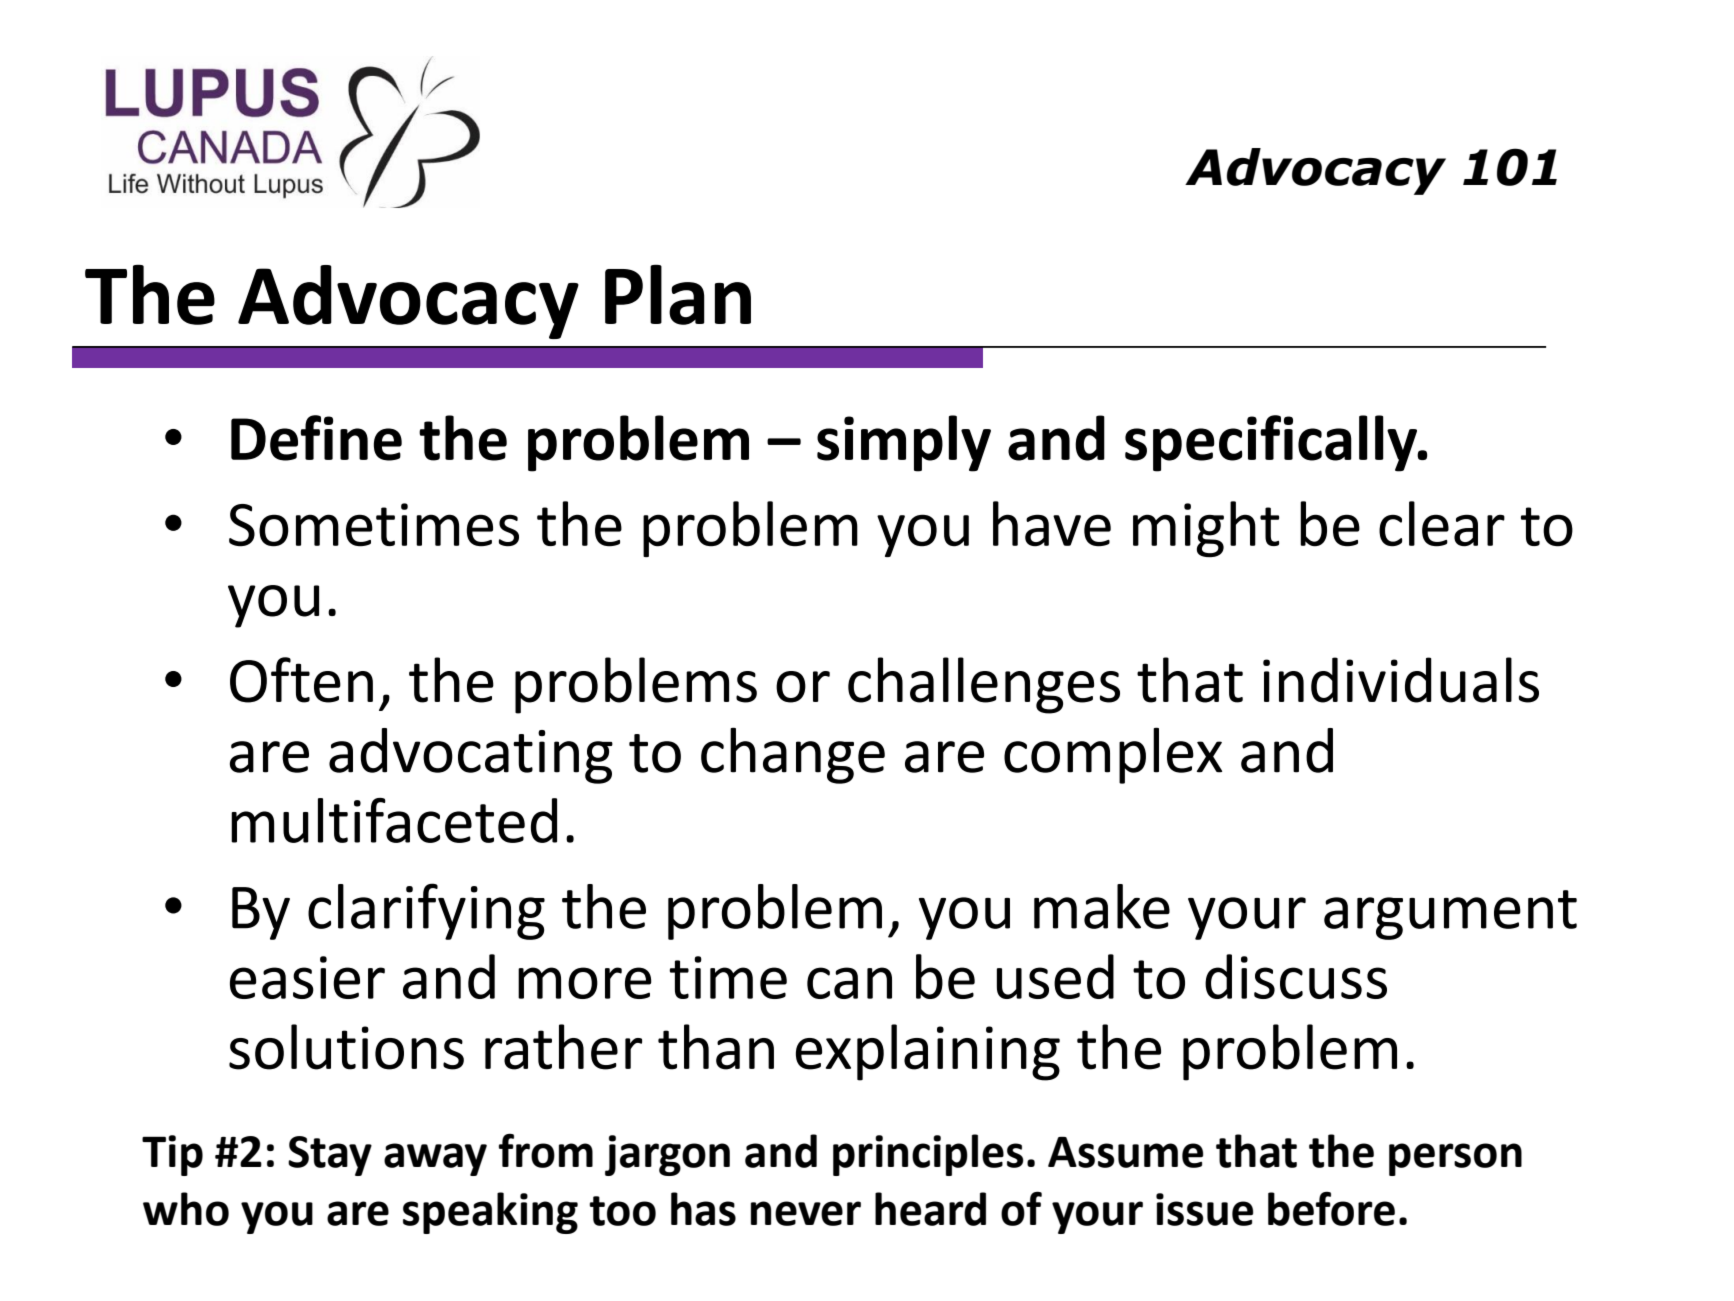 This screenshot has height=1301, width=1734. Describe the element at coordinates (806, 1213) in the screenshot. I see `never` at that location.
